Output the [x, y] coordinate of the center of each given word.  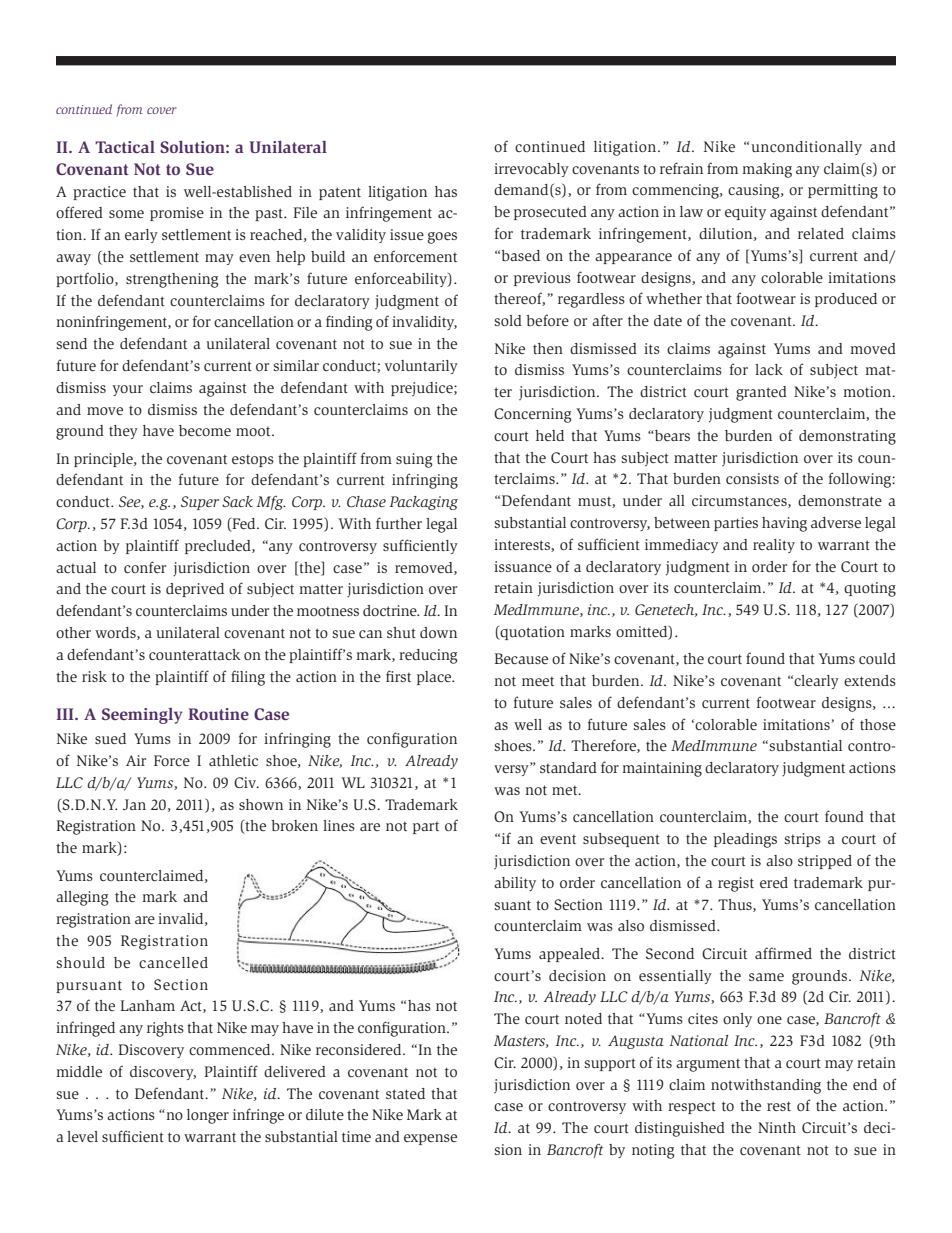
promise [177, 214]
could [877, 658]
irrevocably [531, 170]
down [438, 632]
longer [208, 1116]
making [767, 170]
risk [94, 676]
